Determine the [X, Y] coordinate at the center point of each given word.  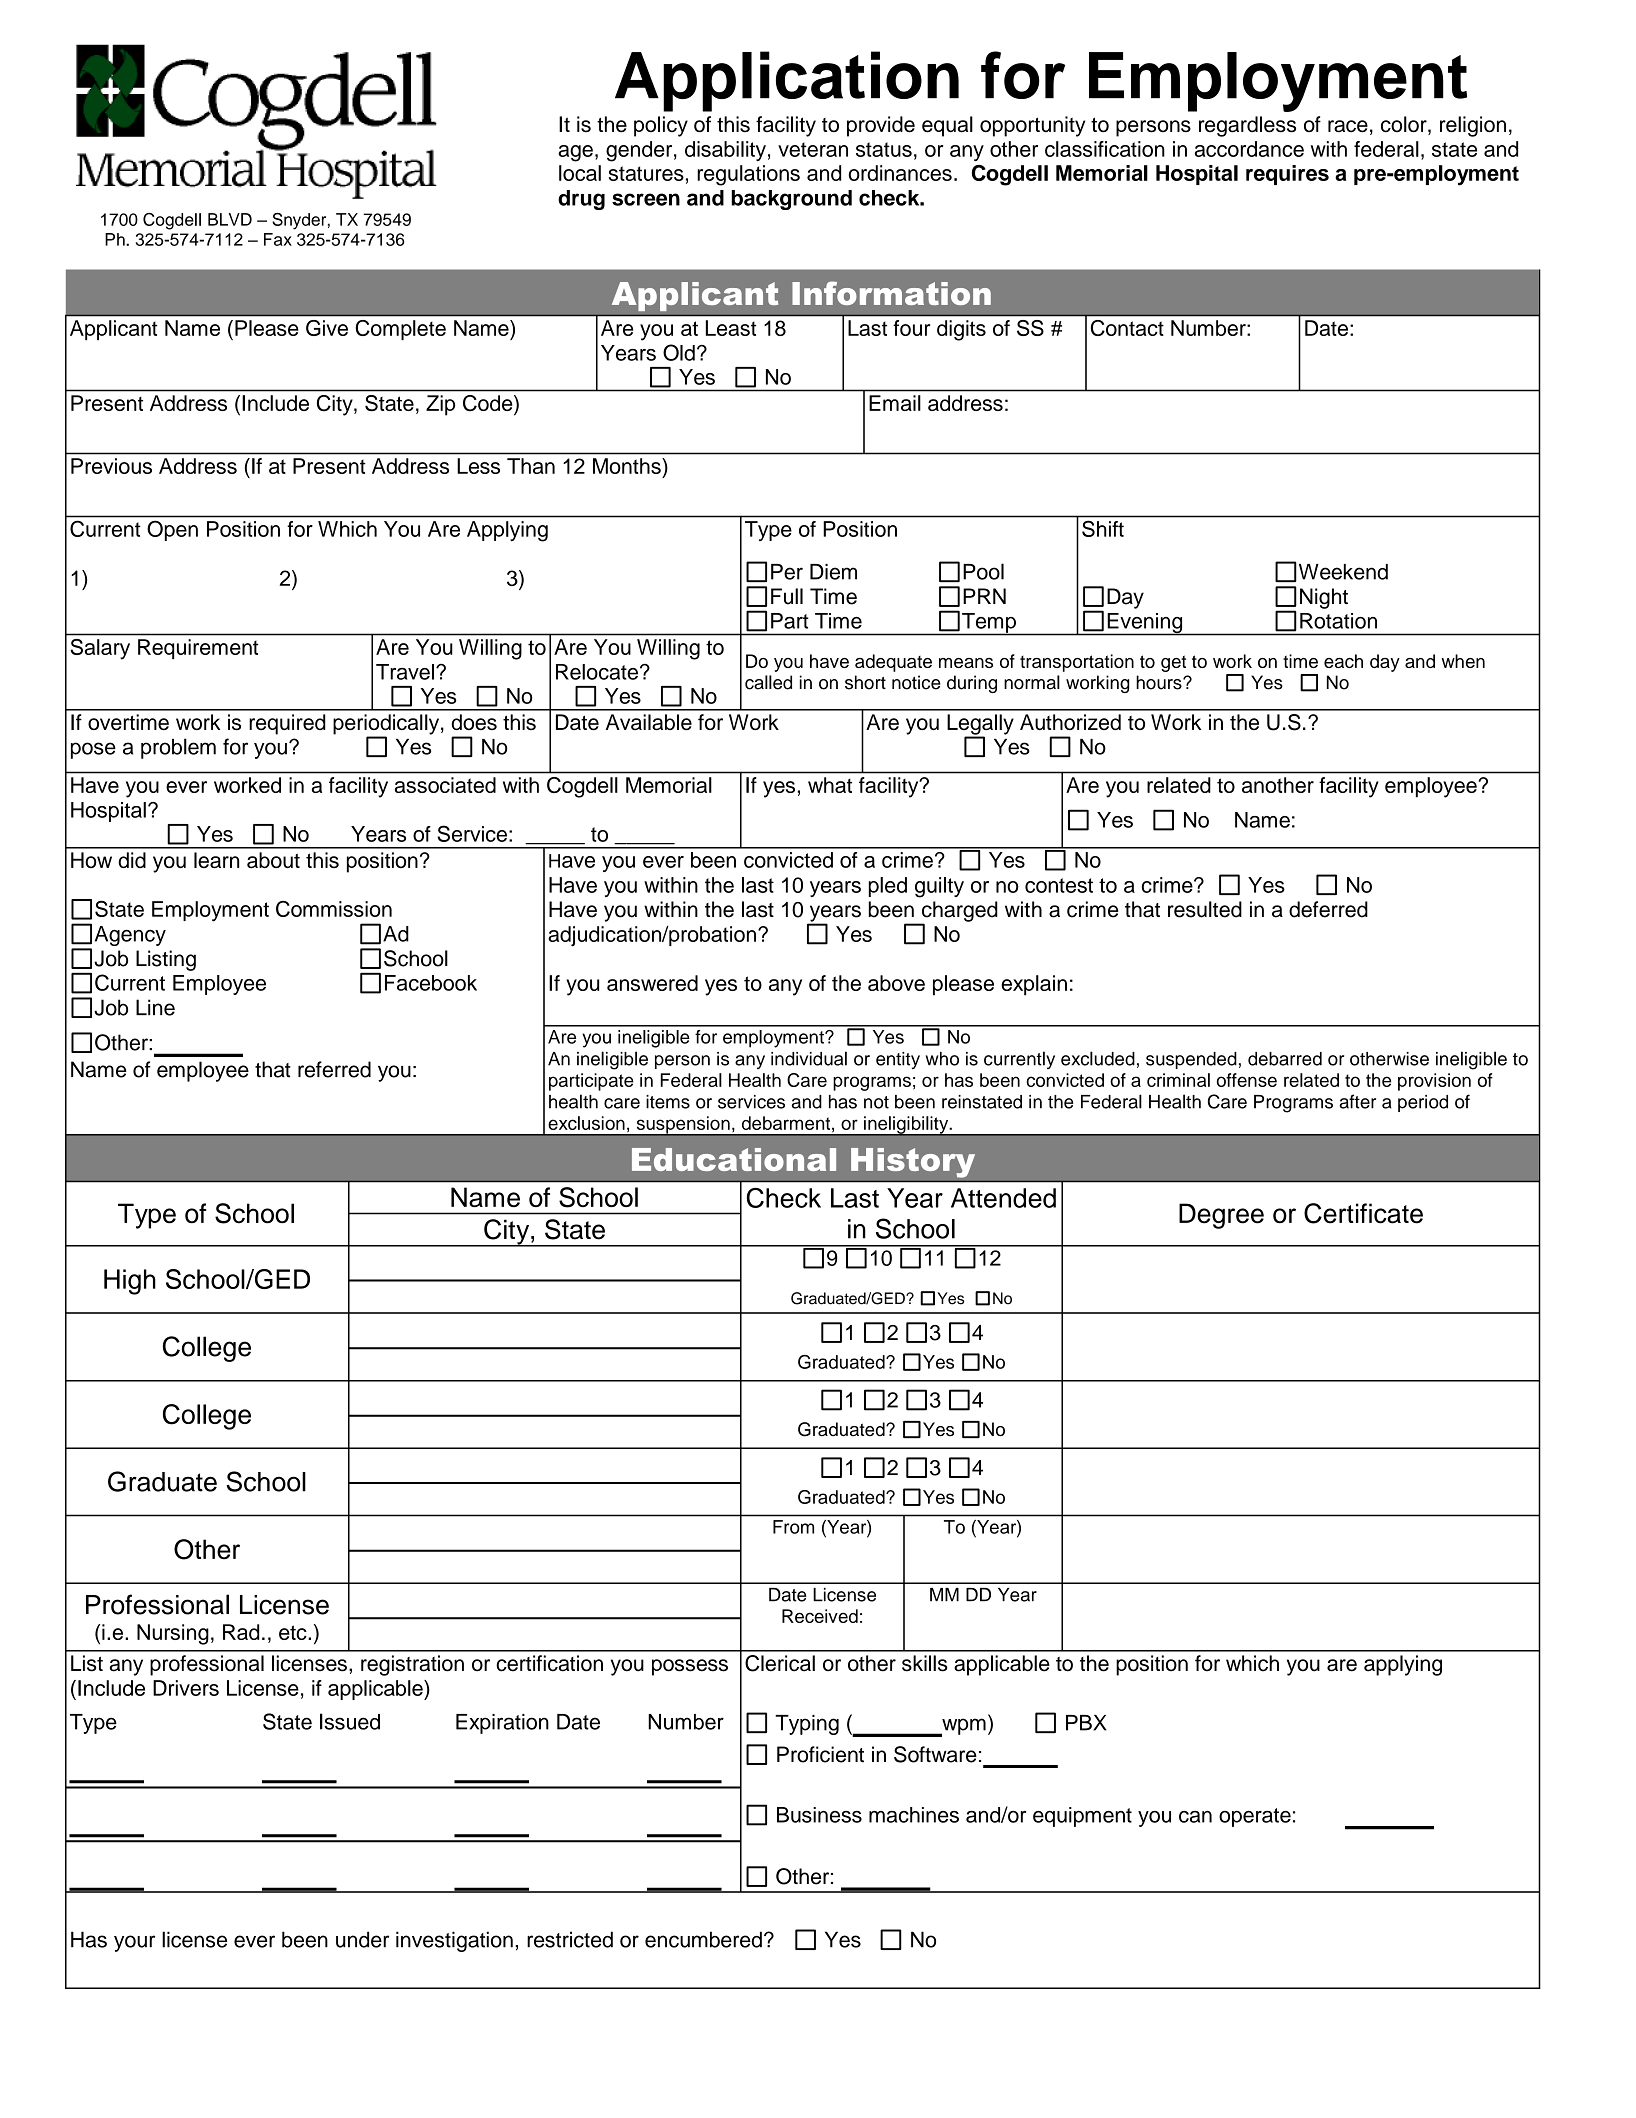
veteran [813, 149]
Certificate [1363, 1213]
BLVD [230, 219]
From [793, 1527]
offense [1246, 1080]
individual [809, 1058]
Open [173, 531]
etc [294, 1632]
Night [1324, 598]
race [1348, 126]
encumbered [703, 1939]
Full [787, 596]
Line [155, 1007]
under [362, 1939]
